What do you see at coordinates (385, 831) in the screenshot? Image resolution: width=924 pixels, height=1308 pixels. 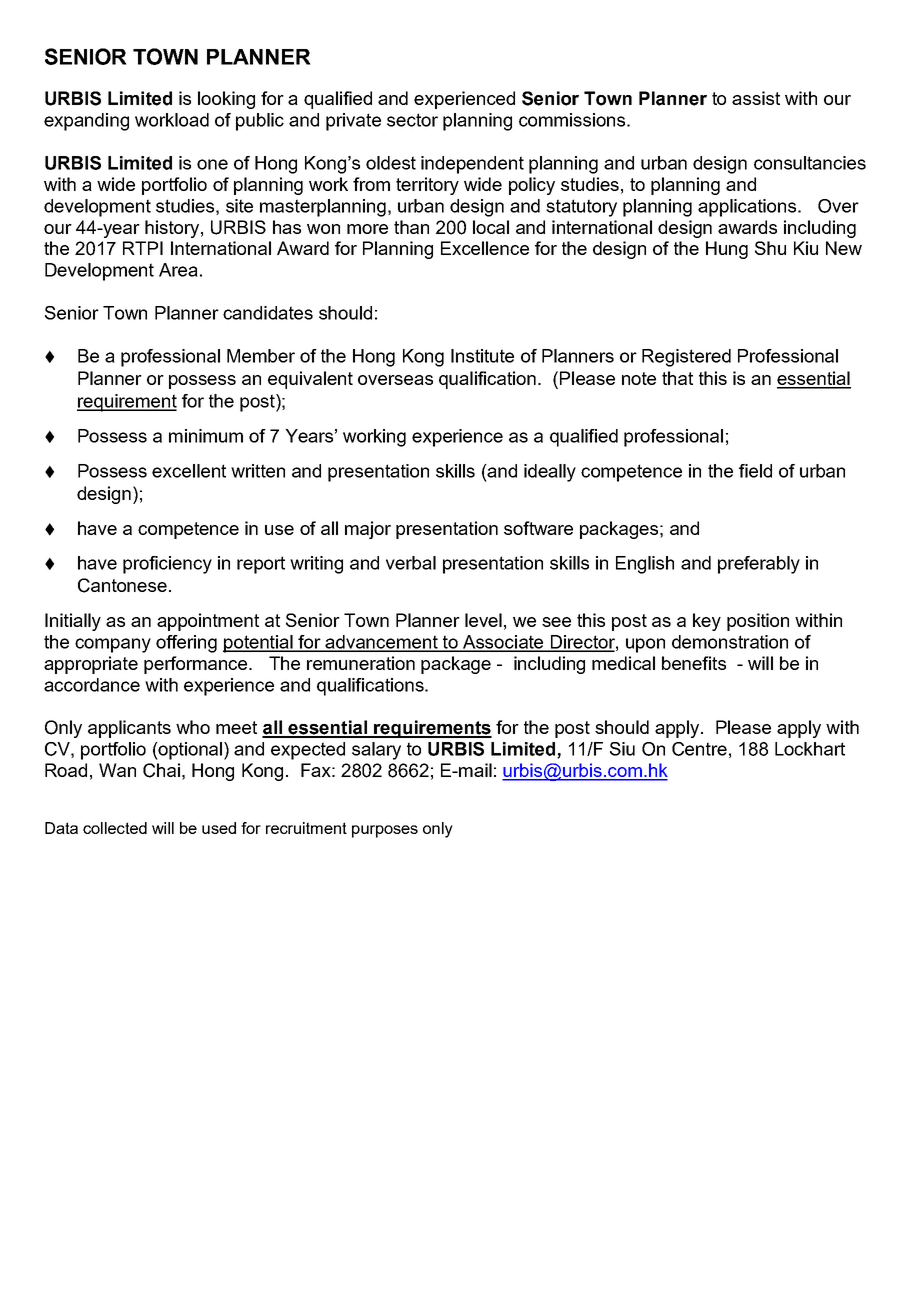 I see `purposes` at bounding box center [385, 831].
